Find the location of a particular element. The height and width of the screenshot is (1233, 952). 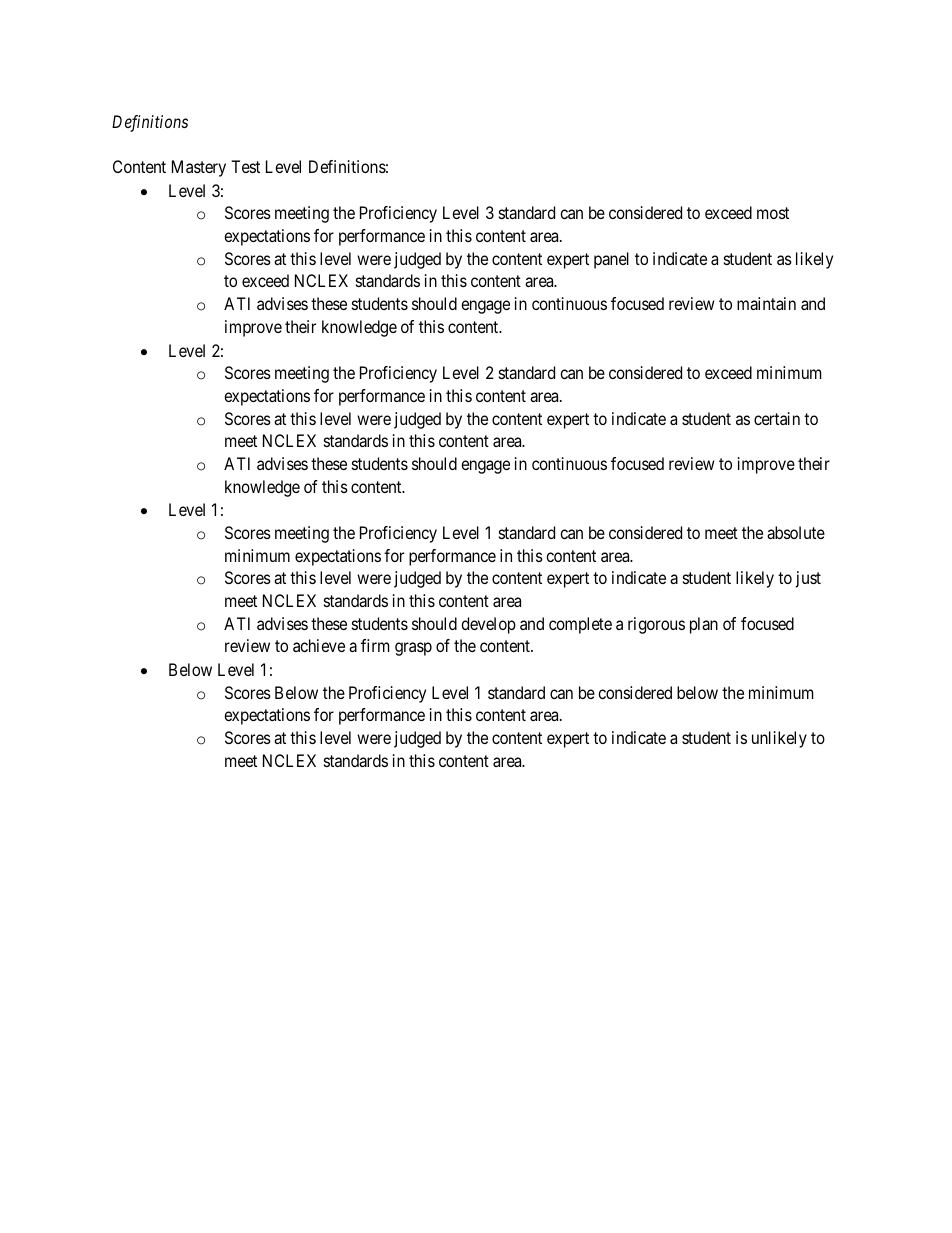

rigorous is located at coordinates (656, 625).
